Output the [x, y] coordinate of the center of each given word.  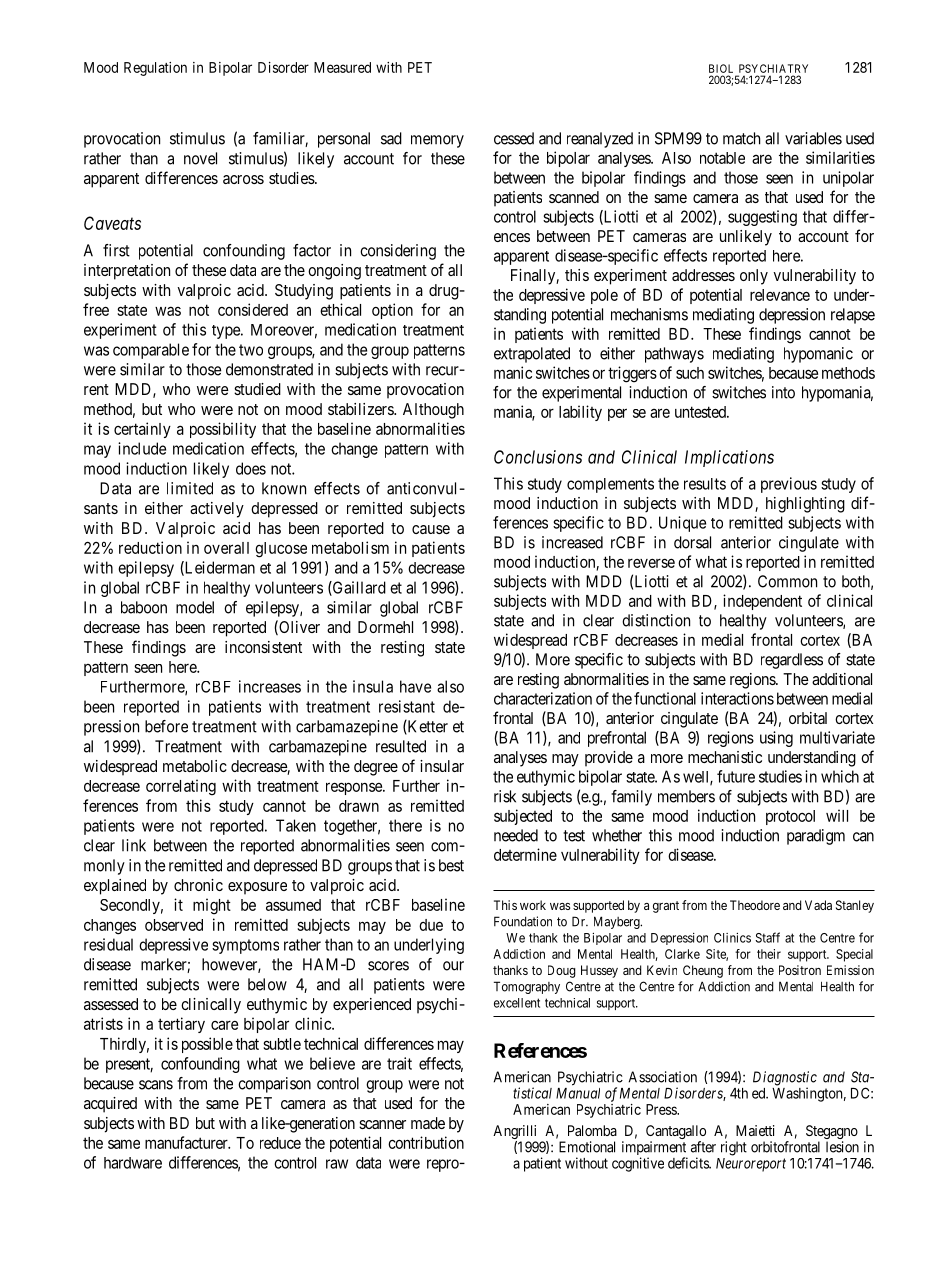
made [428, 1123]
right [734, 1148]
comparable [151, 351]
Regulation [155, 69]
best [451, 865]
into [783, 392]
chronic [198, 885]
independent [762, 602]
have [415, 686]
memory [437, 141]
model [195, 607]
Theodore [755, 905]
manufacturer [187, 1142]
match [741, 138]
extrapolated [532, 355]
